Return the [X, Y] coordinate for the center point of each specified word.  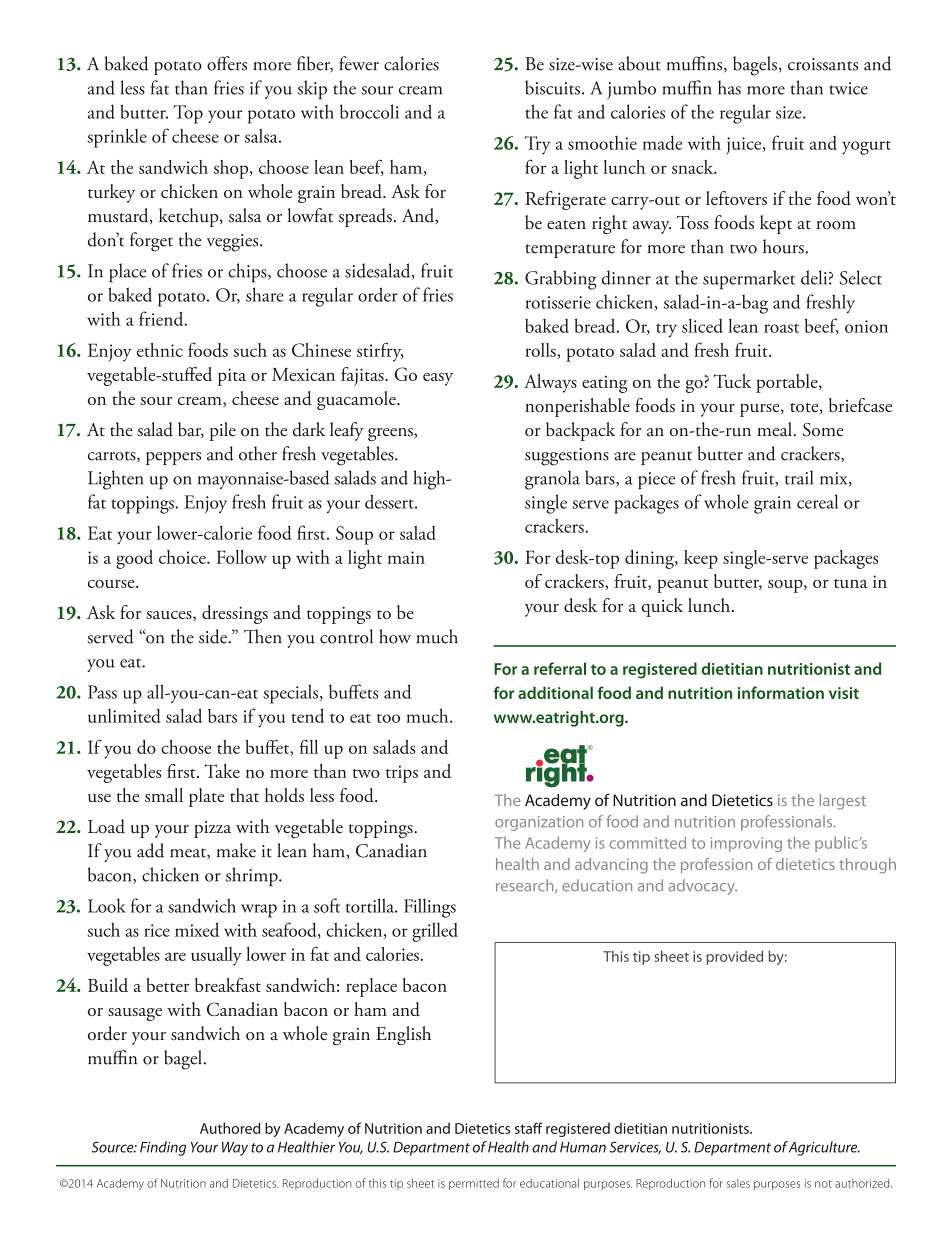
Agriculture [824, 1148]
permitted [474, 1184]
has [729, 87]
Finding [163, 1148]
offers [227, 63]
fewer [359, 63]
